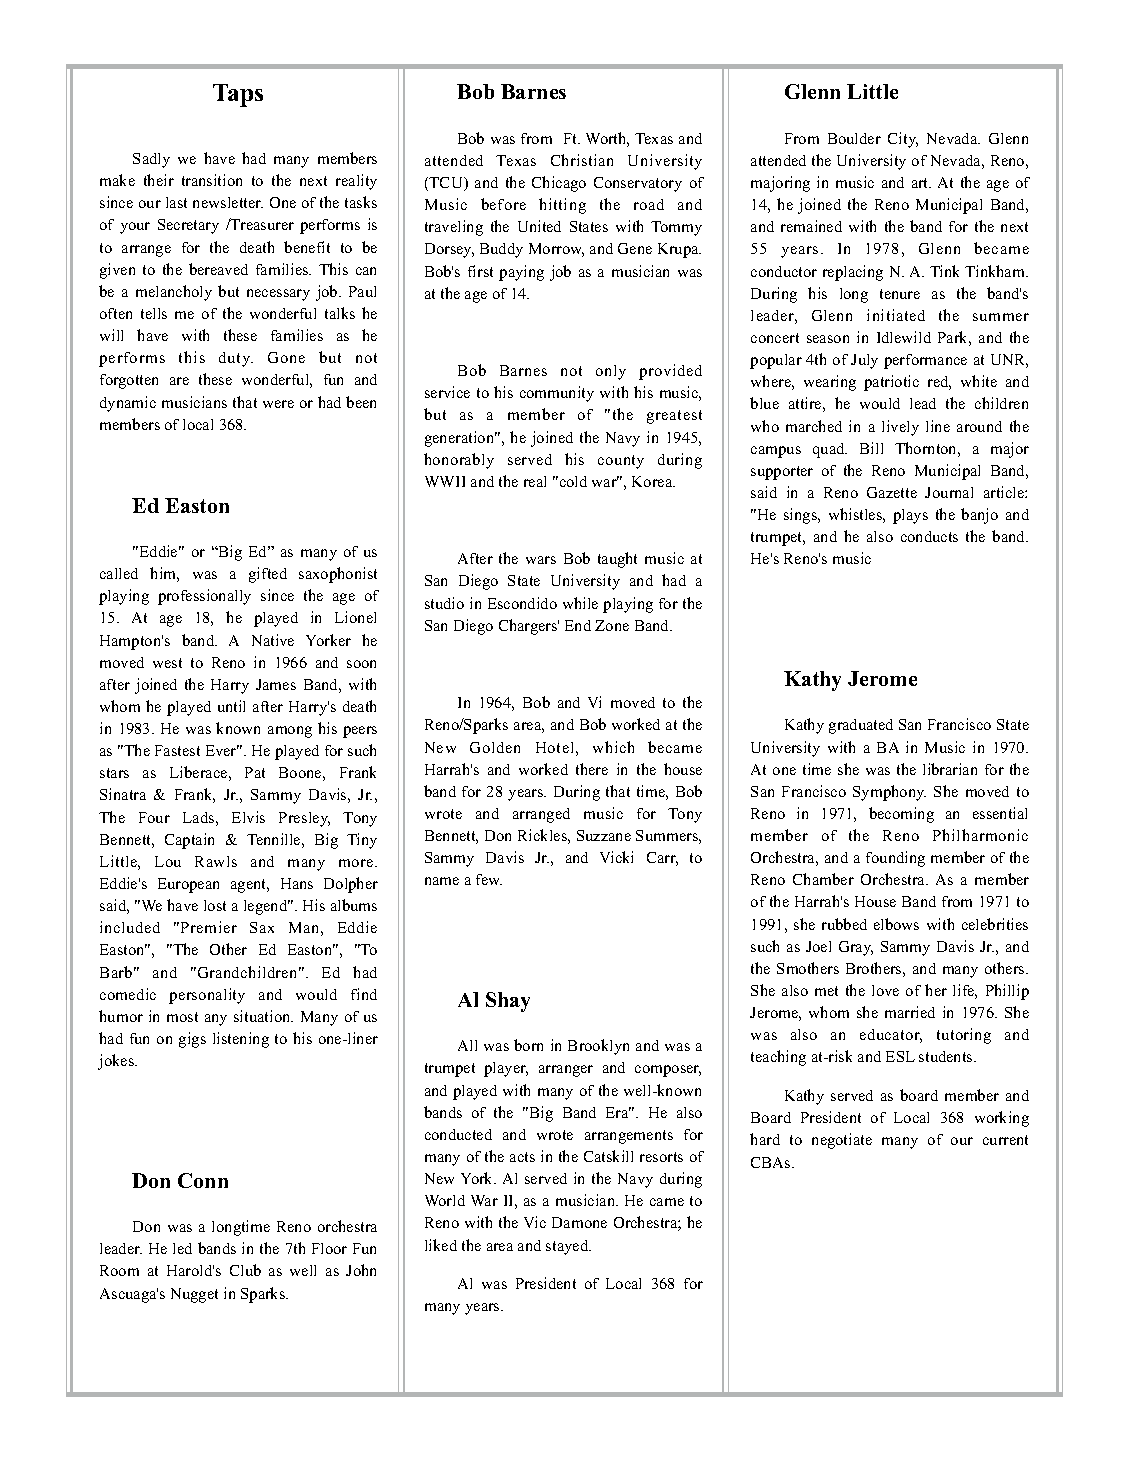  What do you see at coordinates (245, 1270) in the screenshot?
I see `Club` at bounding box center [245, 1270].
